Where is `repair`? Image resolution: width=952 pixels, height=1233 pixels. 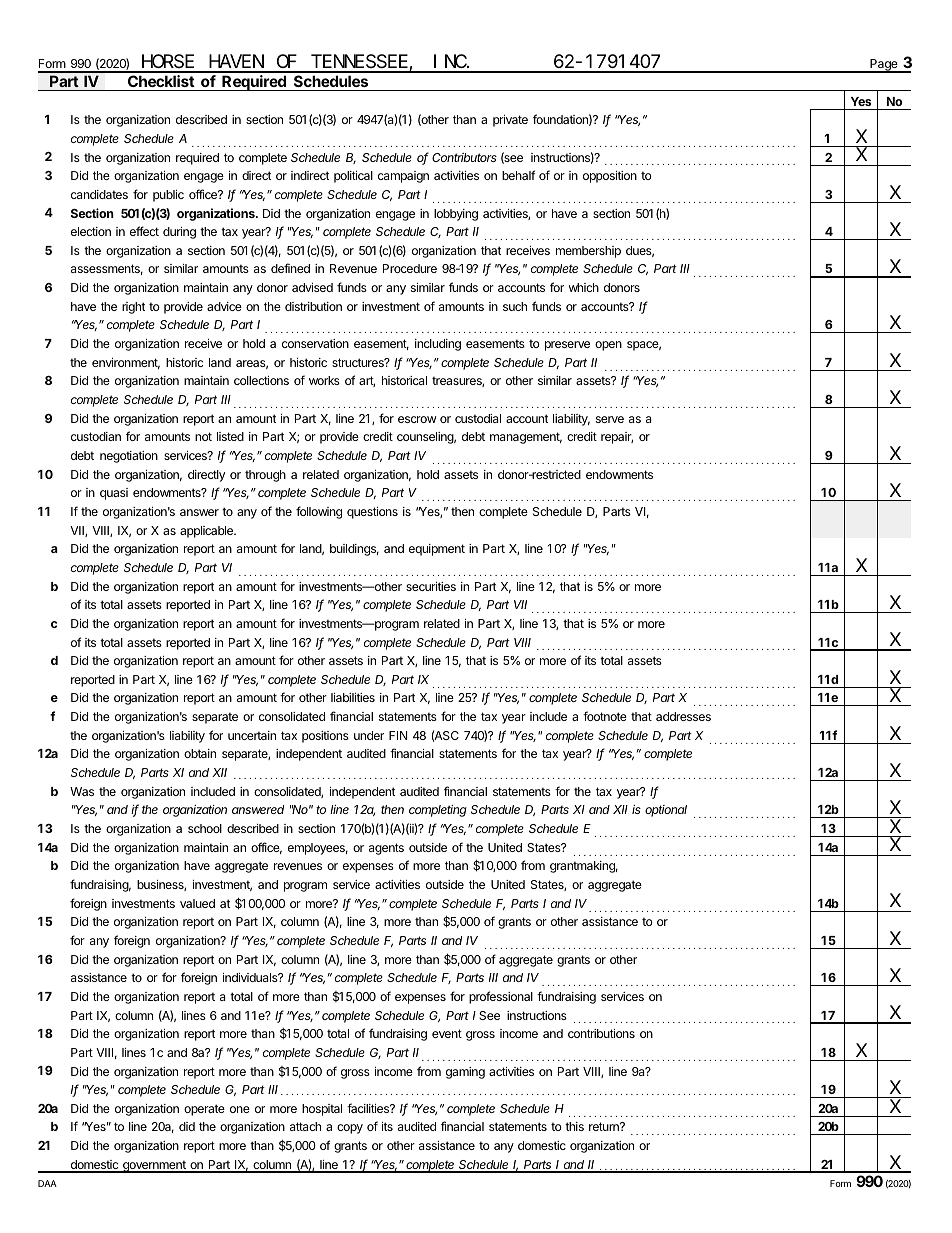 repair is located at coordinates (617, 438).
